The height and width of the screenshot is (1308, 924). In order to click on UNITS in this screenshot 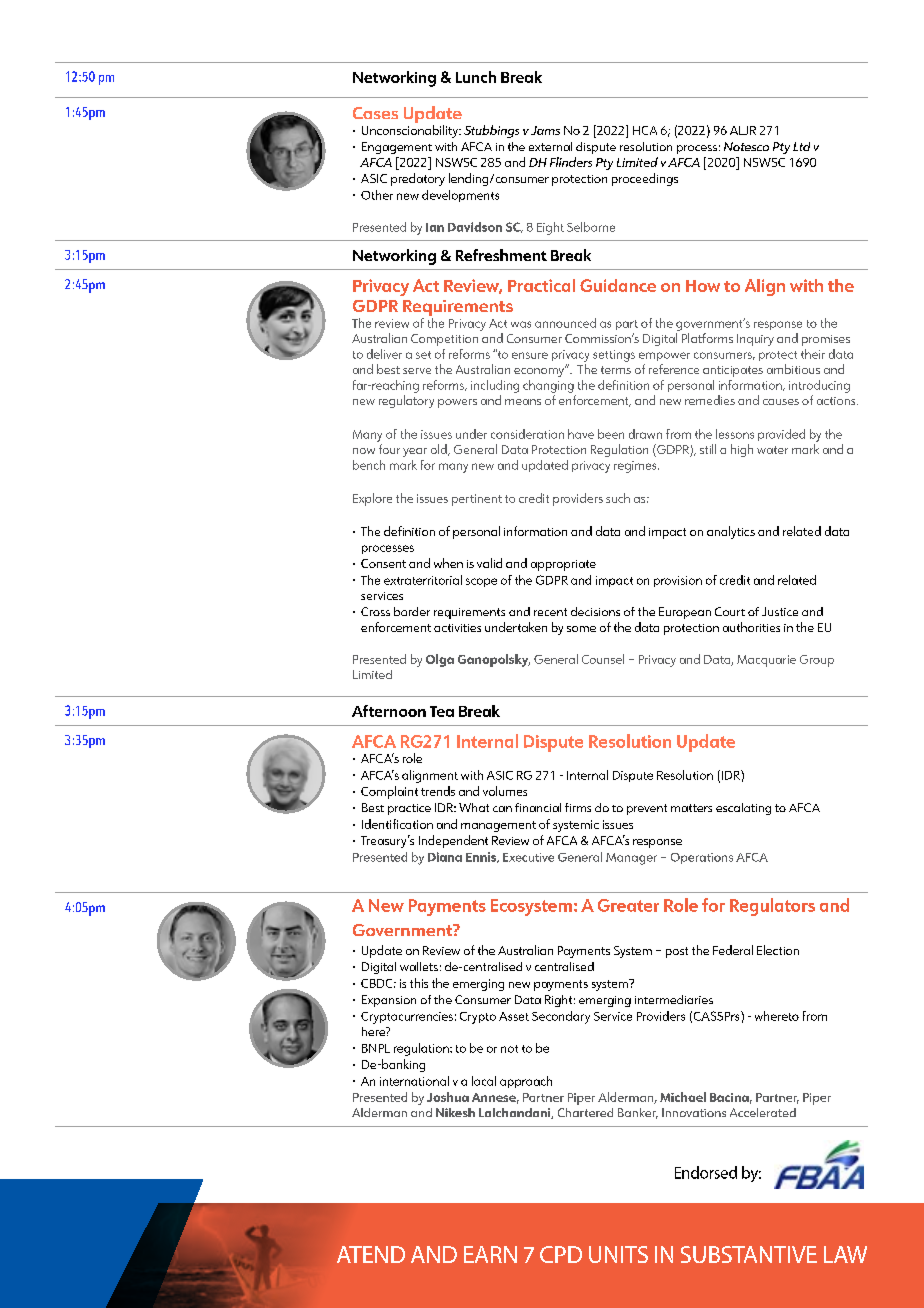, I will do `click(618, 1254)`.
